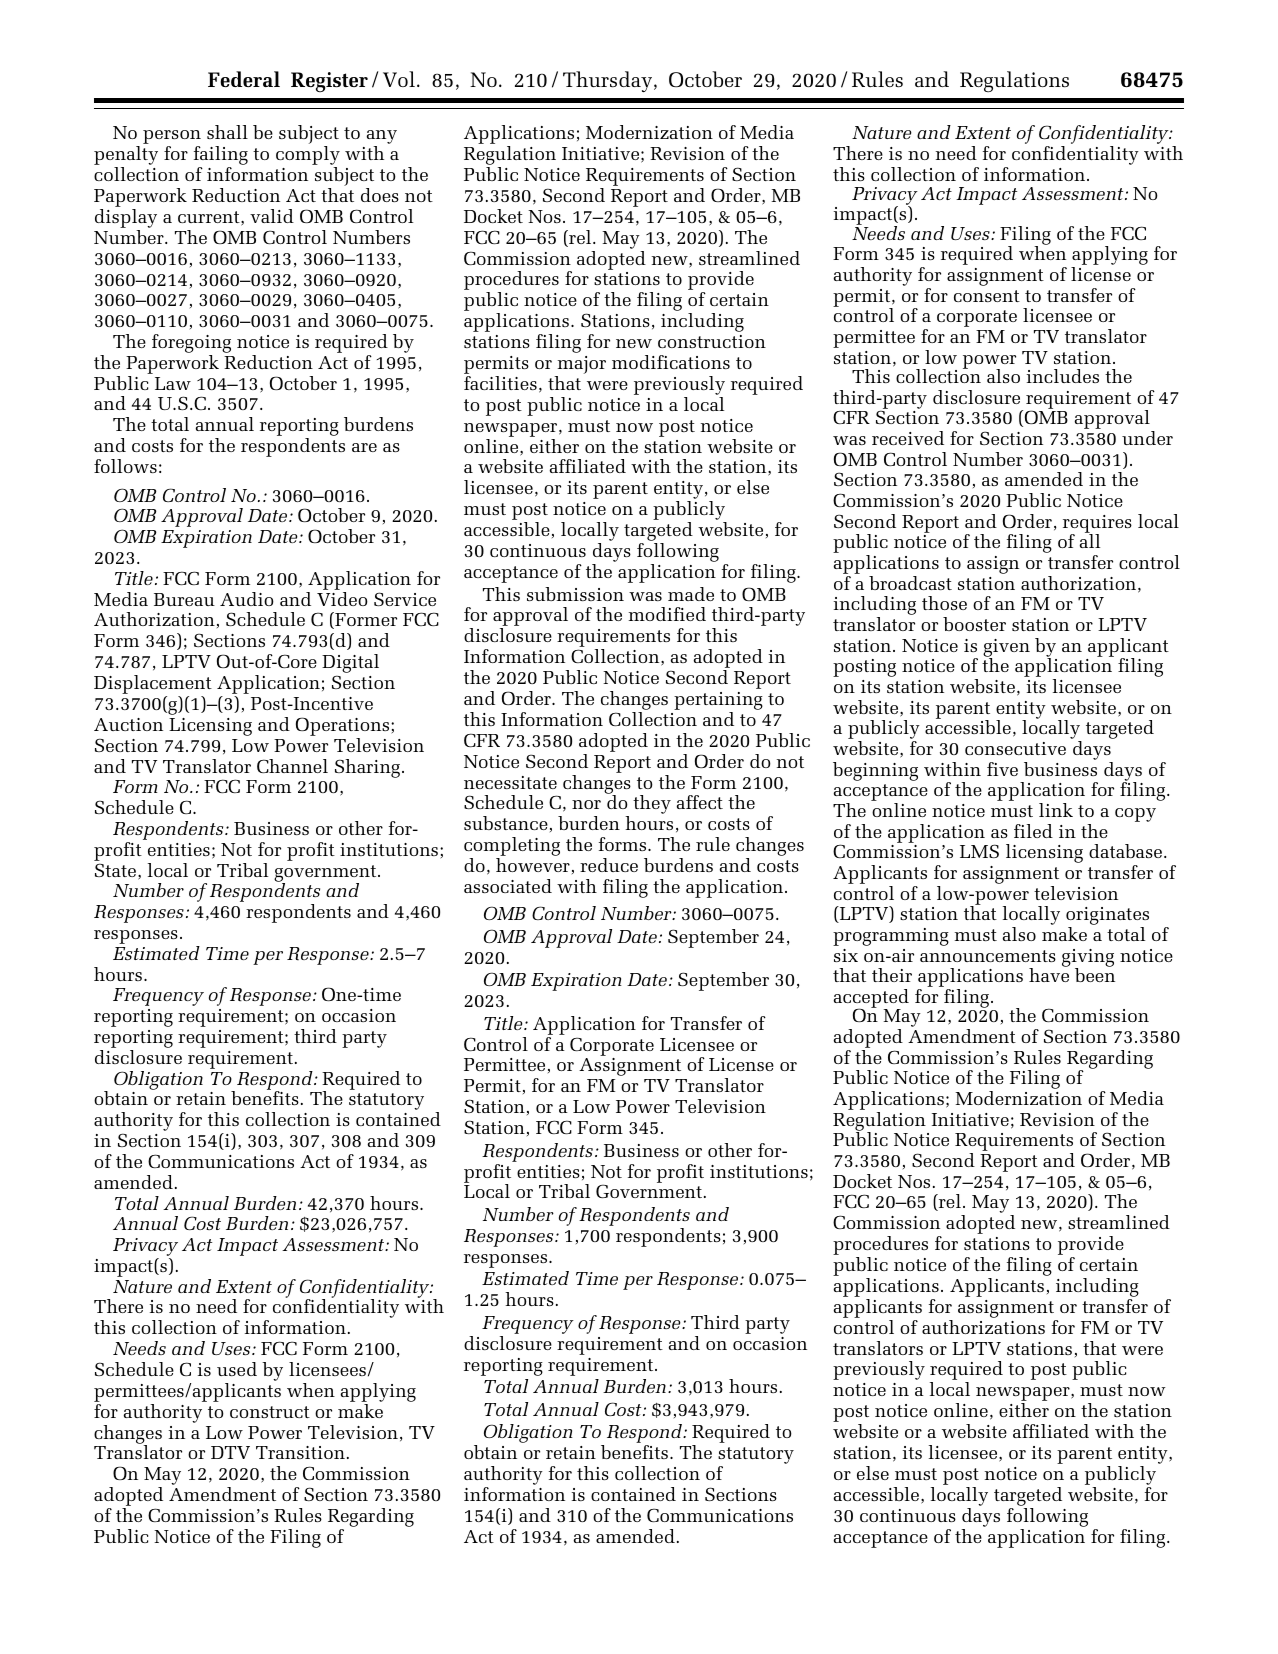 This page has width=1278, height=1654. I want to click on they, so click(652, 804).
